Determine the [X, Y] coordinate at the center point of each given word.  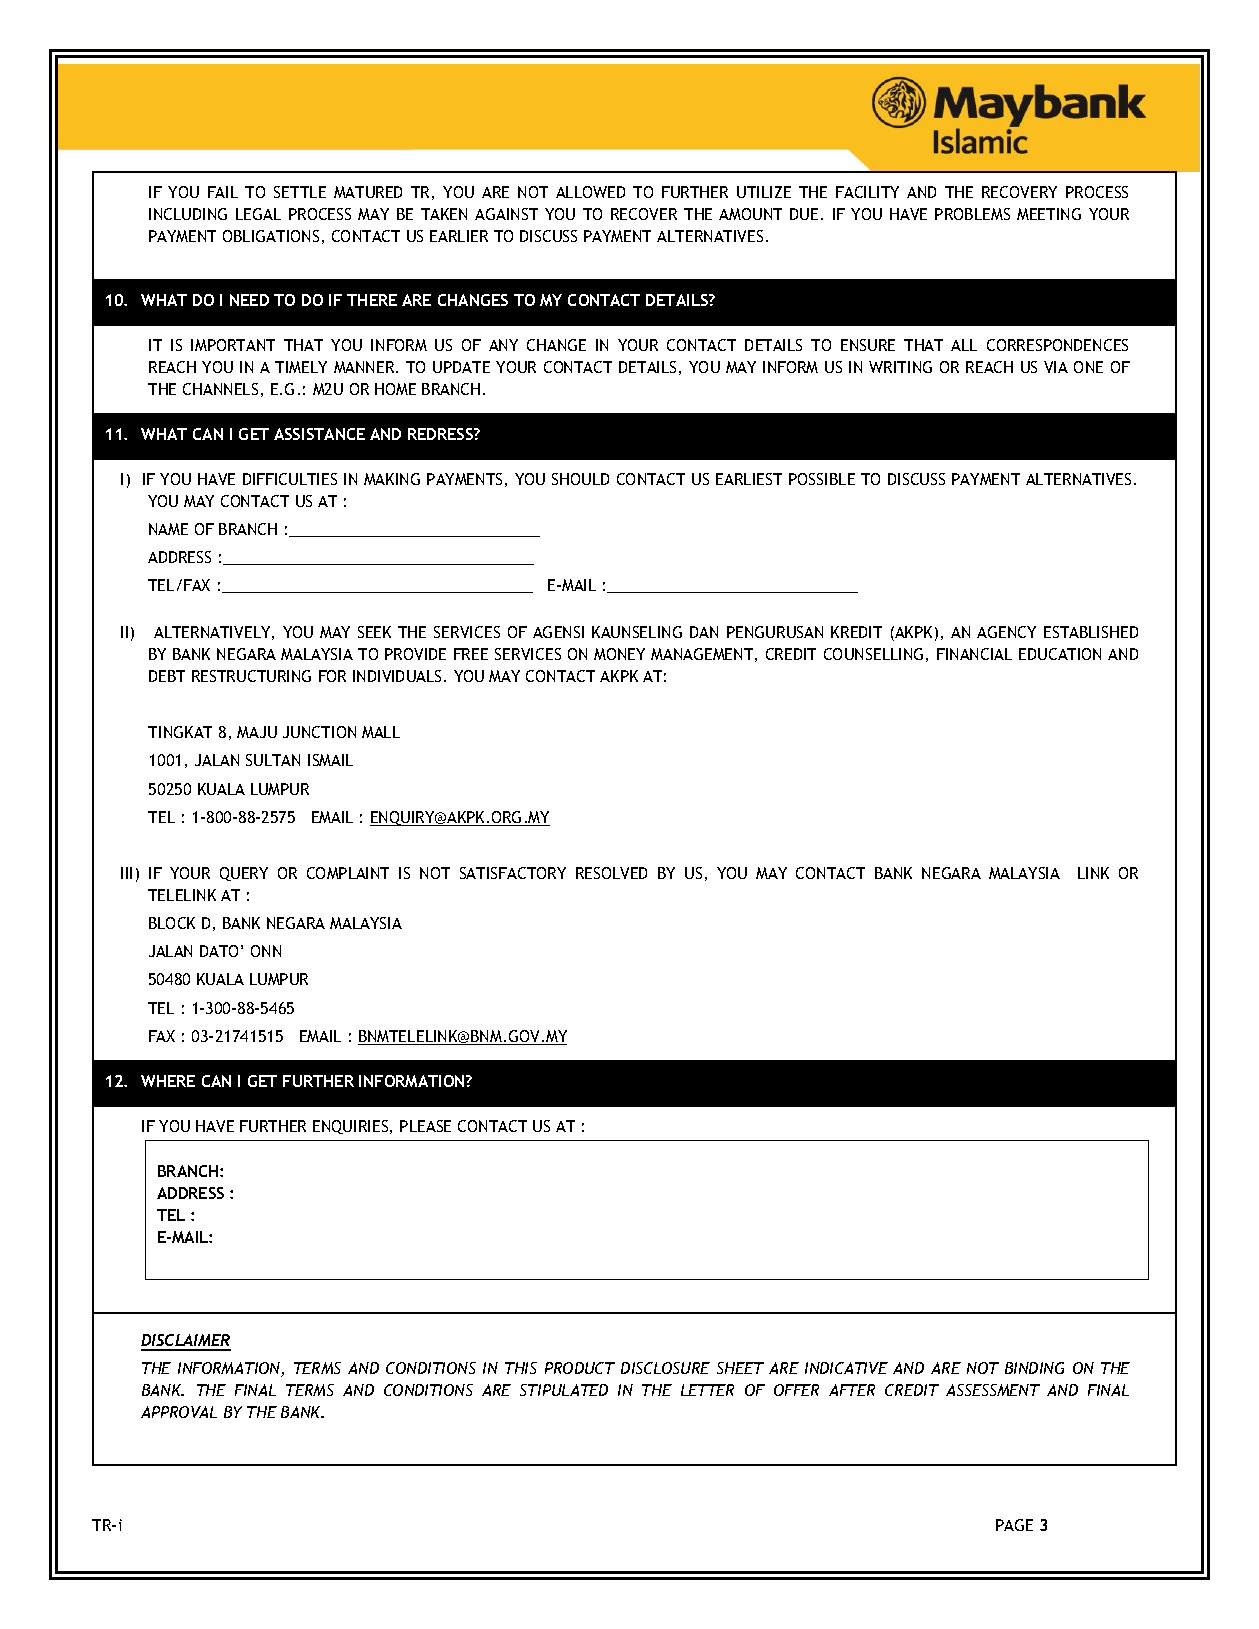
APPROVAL [179, 1412]
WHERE [168, 1081]
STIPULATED [564, 1390]
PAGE [1014, 1525]
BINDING [1034, 1368]
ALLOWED [590, 192]
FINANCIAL [974, 654]
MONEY [619, 654]
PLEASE [425, 1126]
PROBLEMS [972, 214]
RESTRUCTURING [251, 676]
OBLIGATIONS [271, 236]
